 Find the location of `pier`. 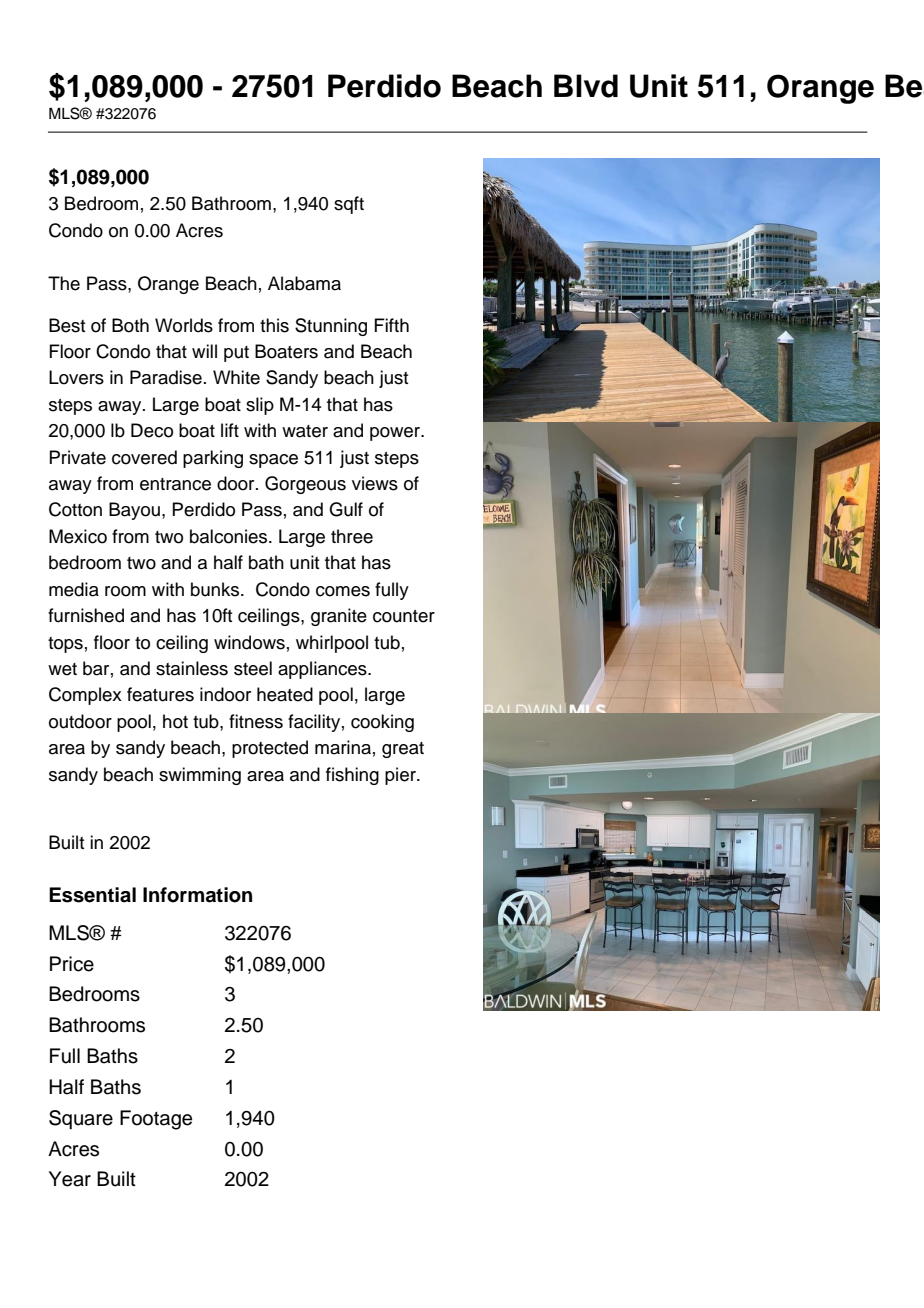

pier is located at coordinates (401, 776).
